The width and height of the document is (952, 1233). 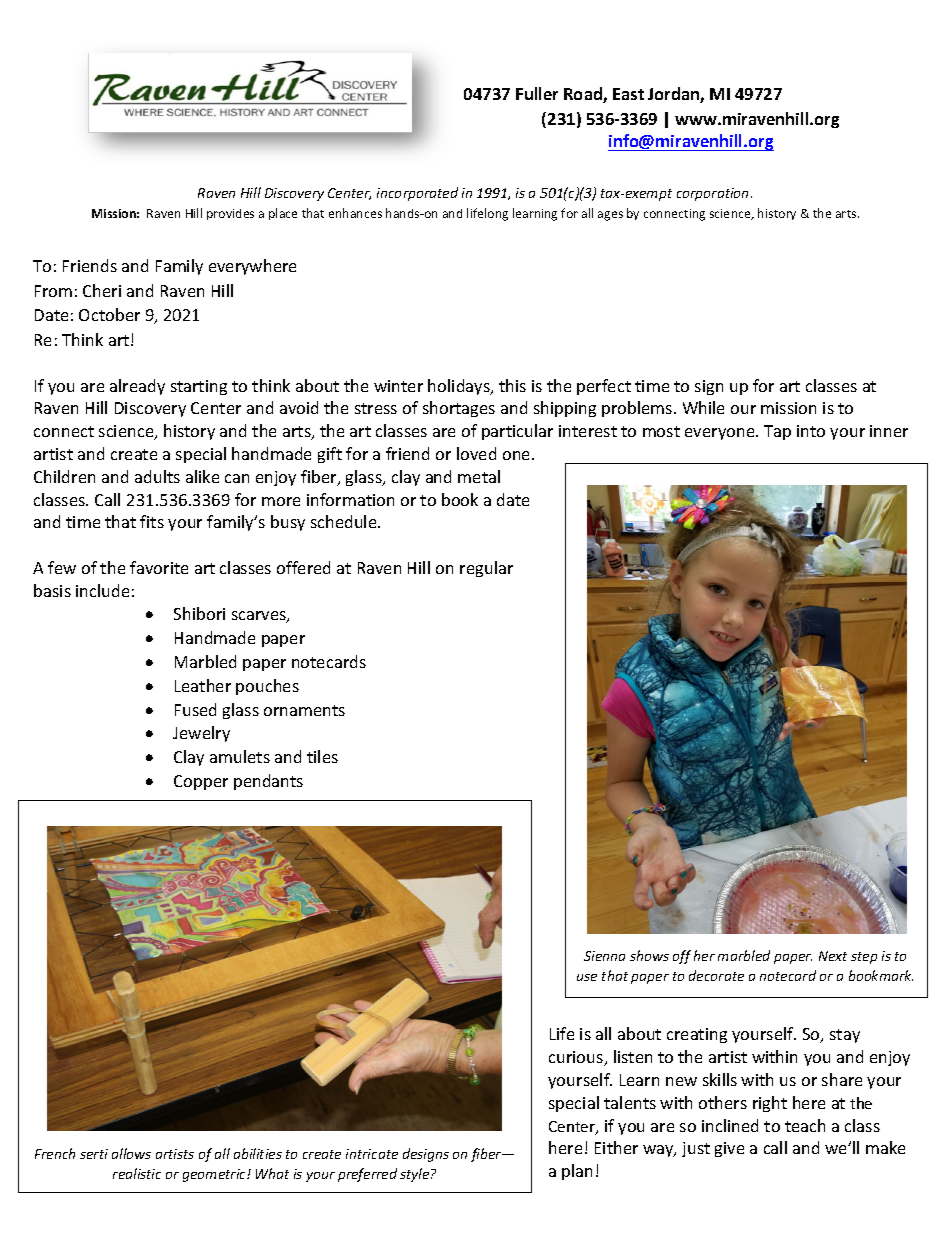 What do you see at coordinates (230, 214) in the document?
I see `provides` at bounding box center [230, 214].
